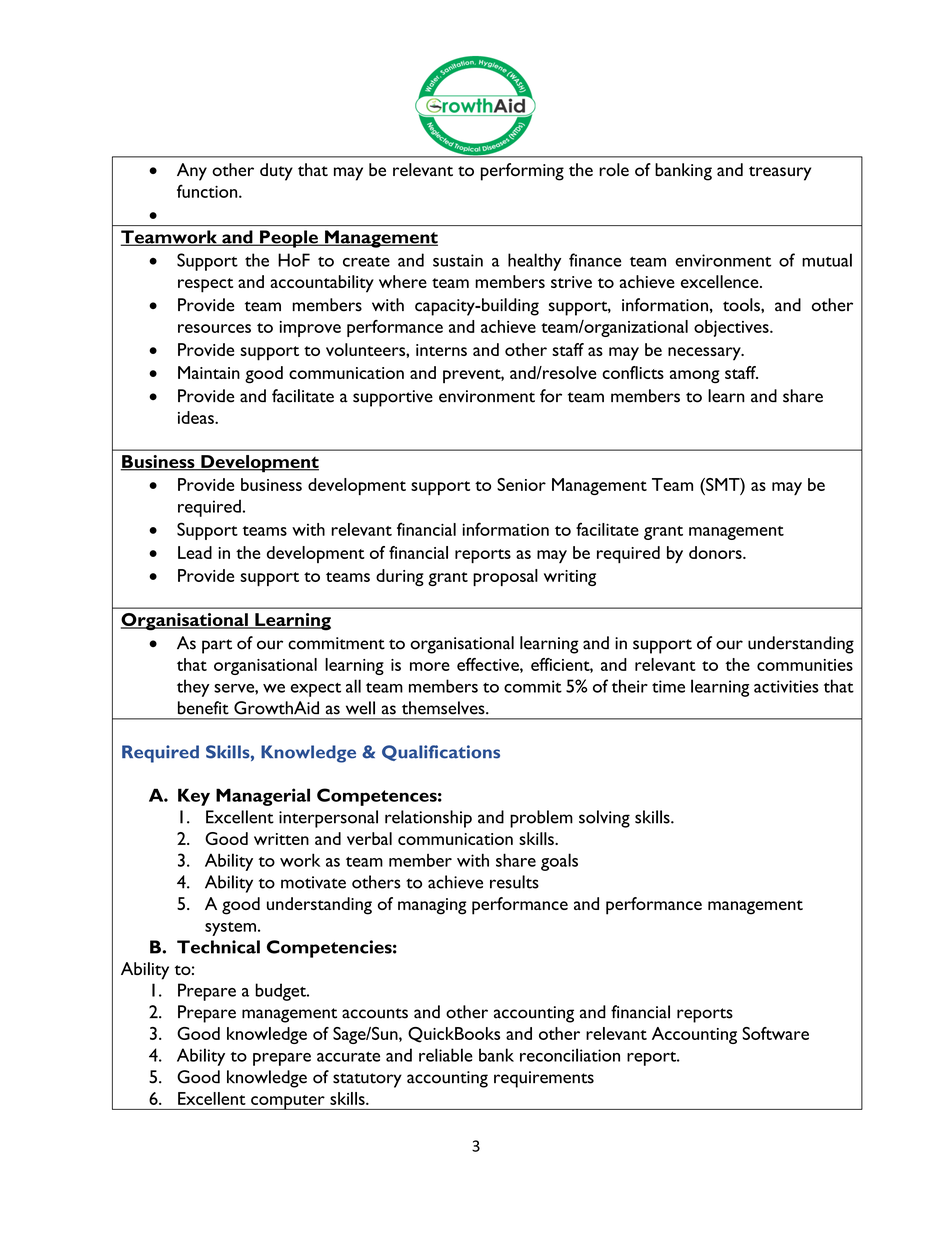 The image size is (952, 1233). Describe the element at coordinates (780, 173) in the screenshot. I see `treasury` at that location.
